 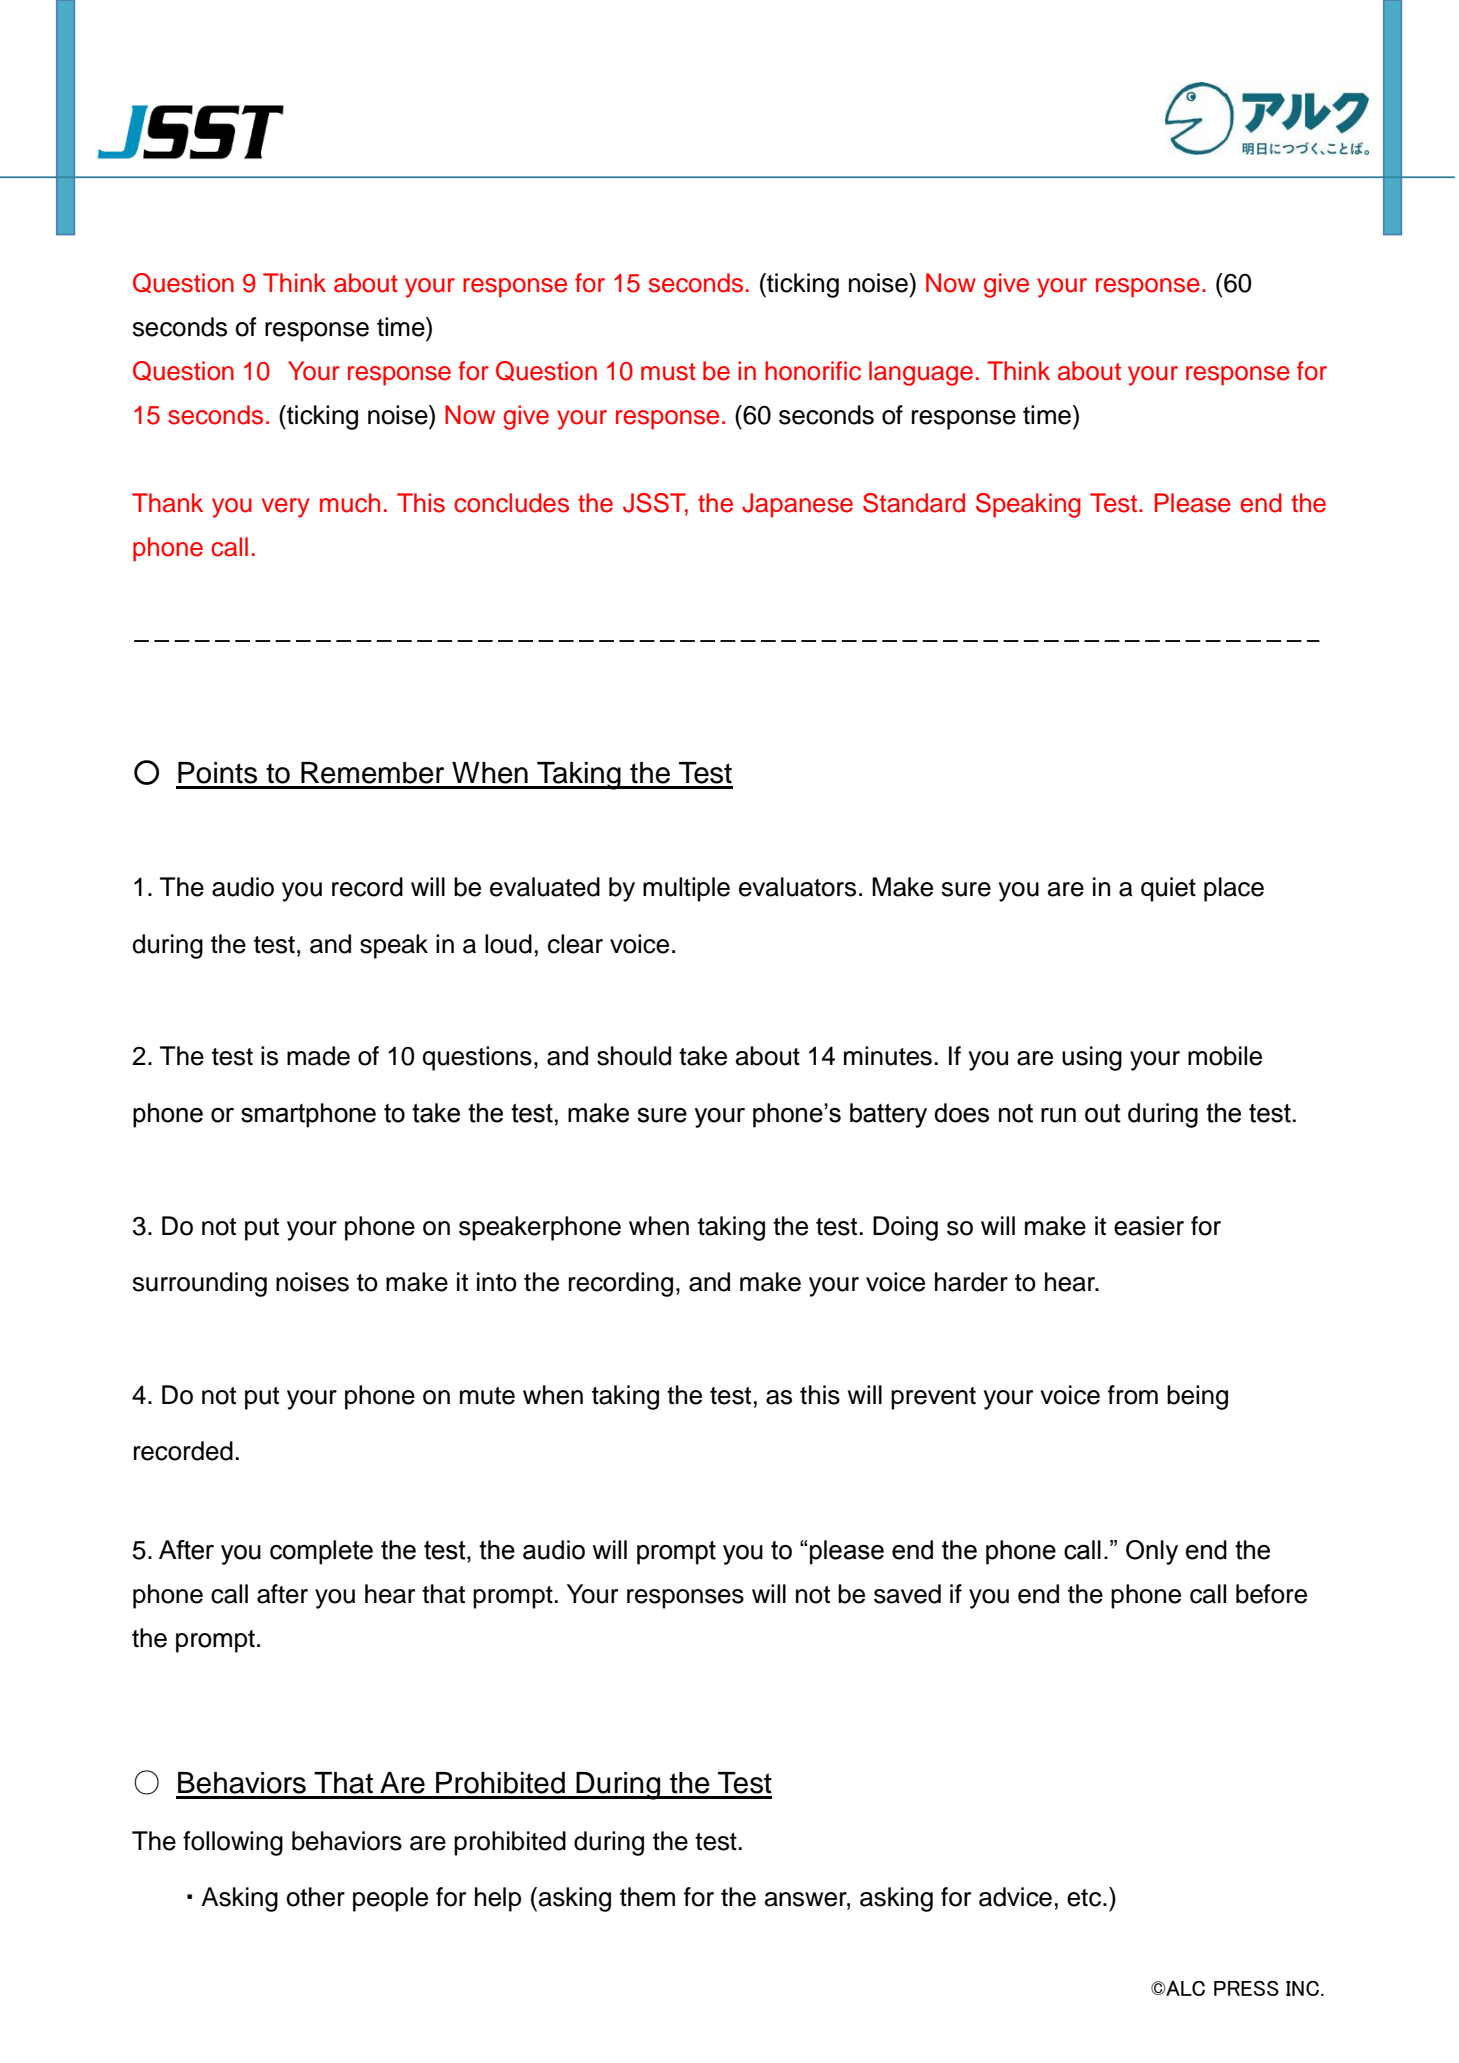 What do you see at coordinates (1149, 1226) in the image?
I see `easier` at bounding box center [1149, 1226].
